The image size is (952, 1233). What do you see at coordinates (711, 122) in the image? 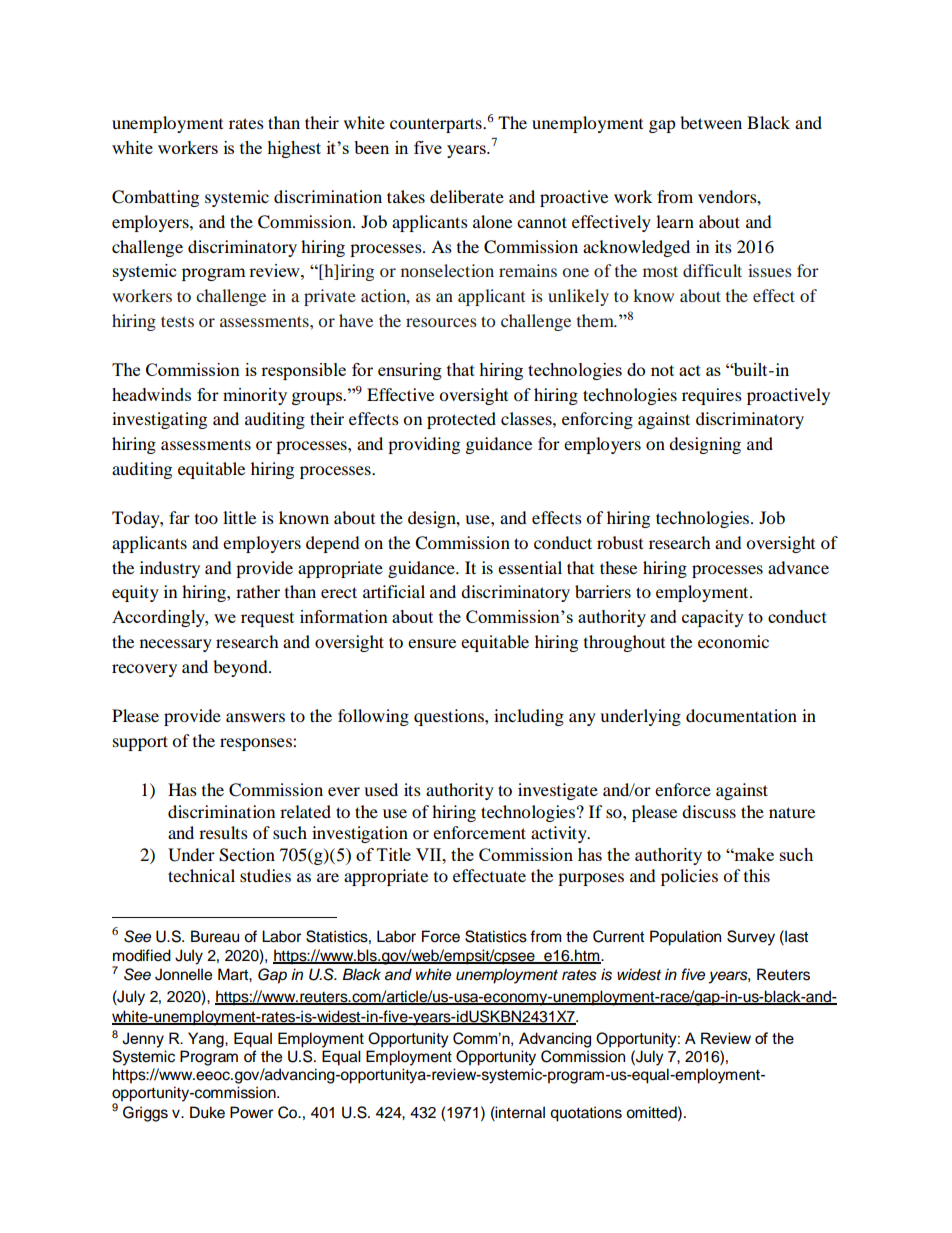
I see `between` at bounding box center [711, 122].
